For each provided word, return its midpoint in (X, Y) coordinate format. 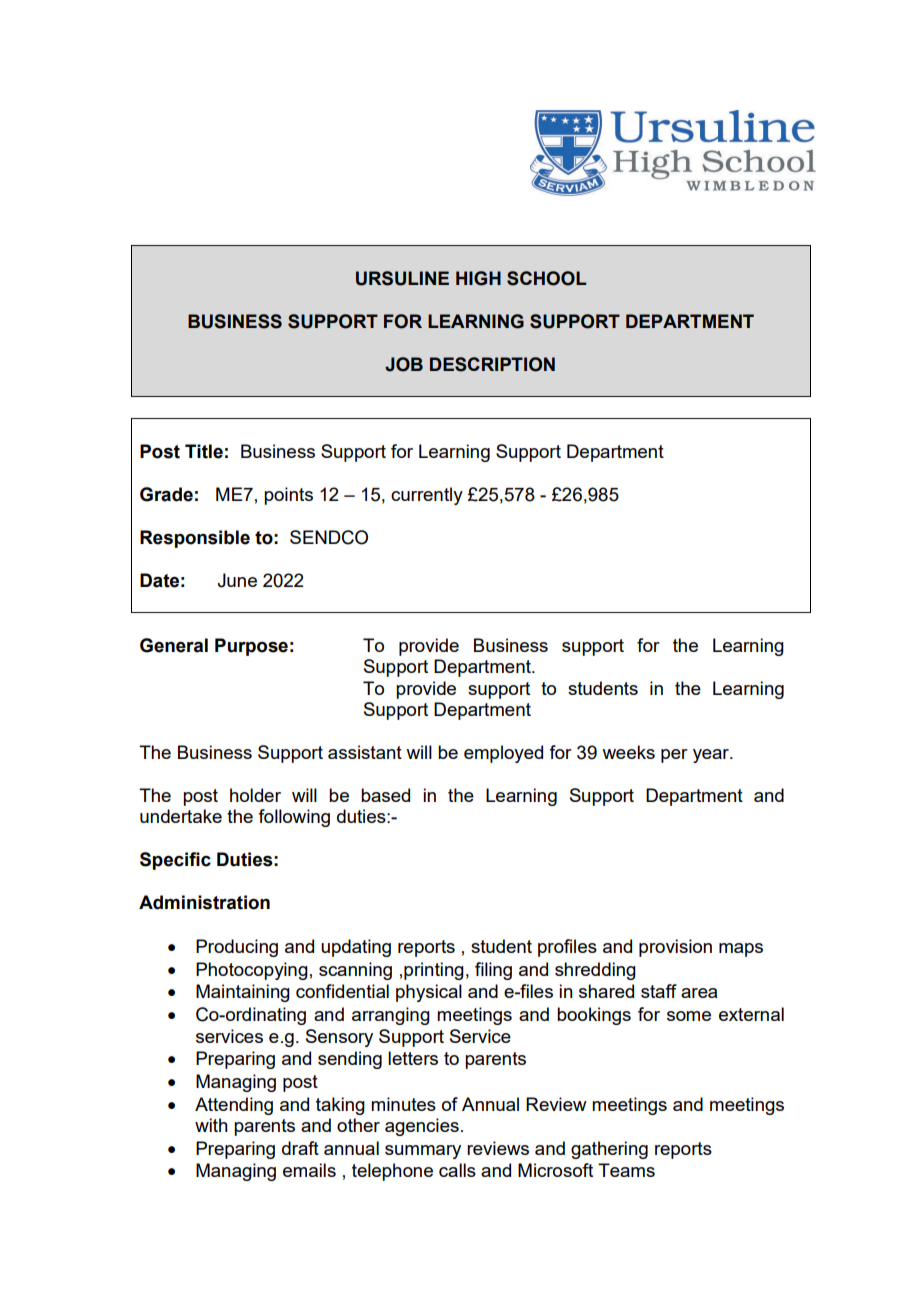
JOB (404, 364)
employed (503, 754)
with (211, 1125)
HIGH (478, 278)
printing (434, 971)
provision (675, 948)
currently (427, 496)
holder (255, 795)
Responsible (195, 539)
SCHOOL (547, 278)
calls (457, 1170)
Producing (237, 948)
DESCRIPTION (492, 364)
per (674, 756)
